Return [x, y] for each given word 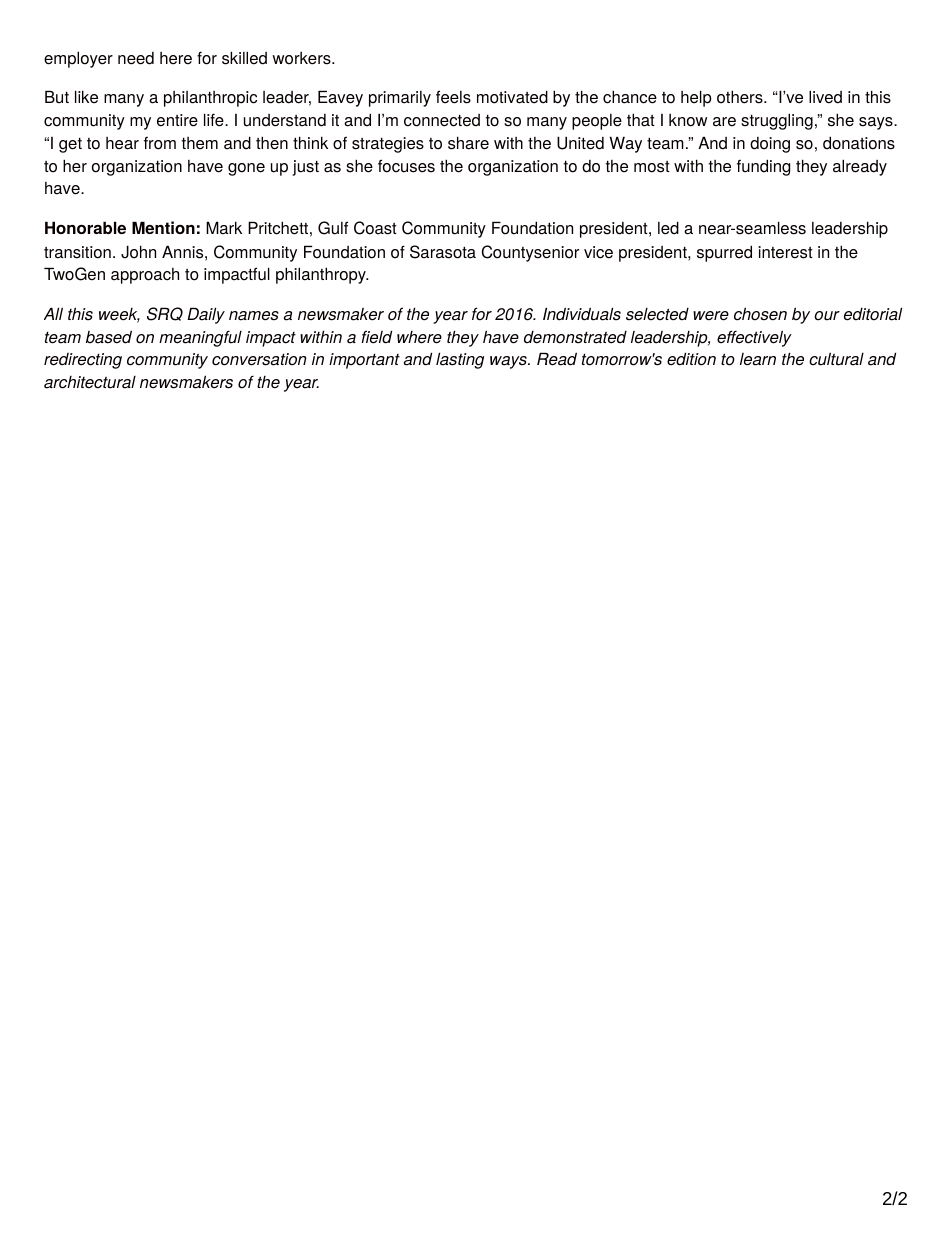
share [468, 143]
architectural [90, 382]
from [160, 143]
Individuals [582, 314]
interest [785, 252]
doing [770, 145]
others [741, 97]
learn [758, 359]
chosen [760, 314]
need [136, 58]
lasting [460, 360]
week [119, 315]
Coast [375, 228]
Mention [163, 227]
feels [453, 97]
